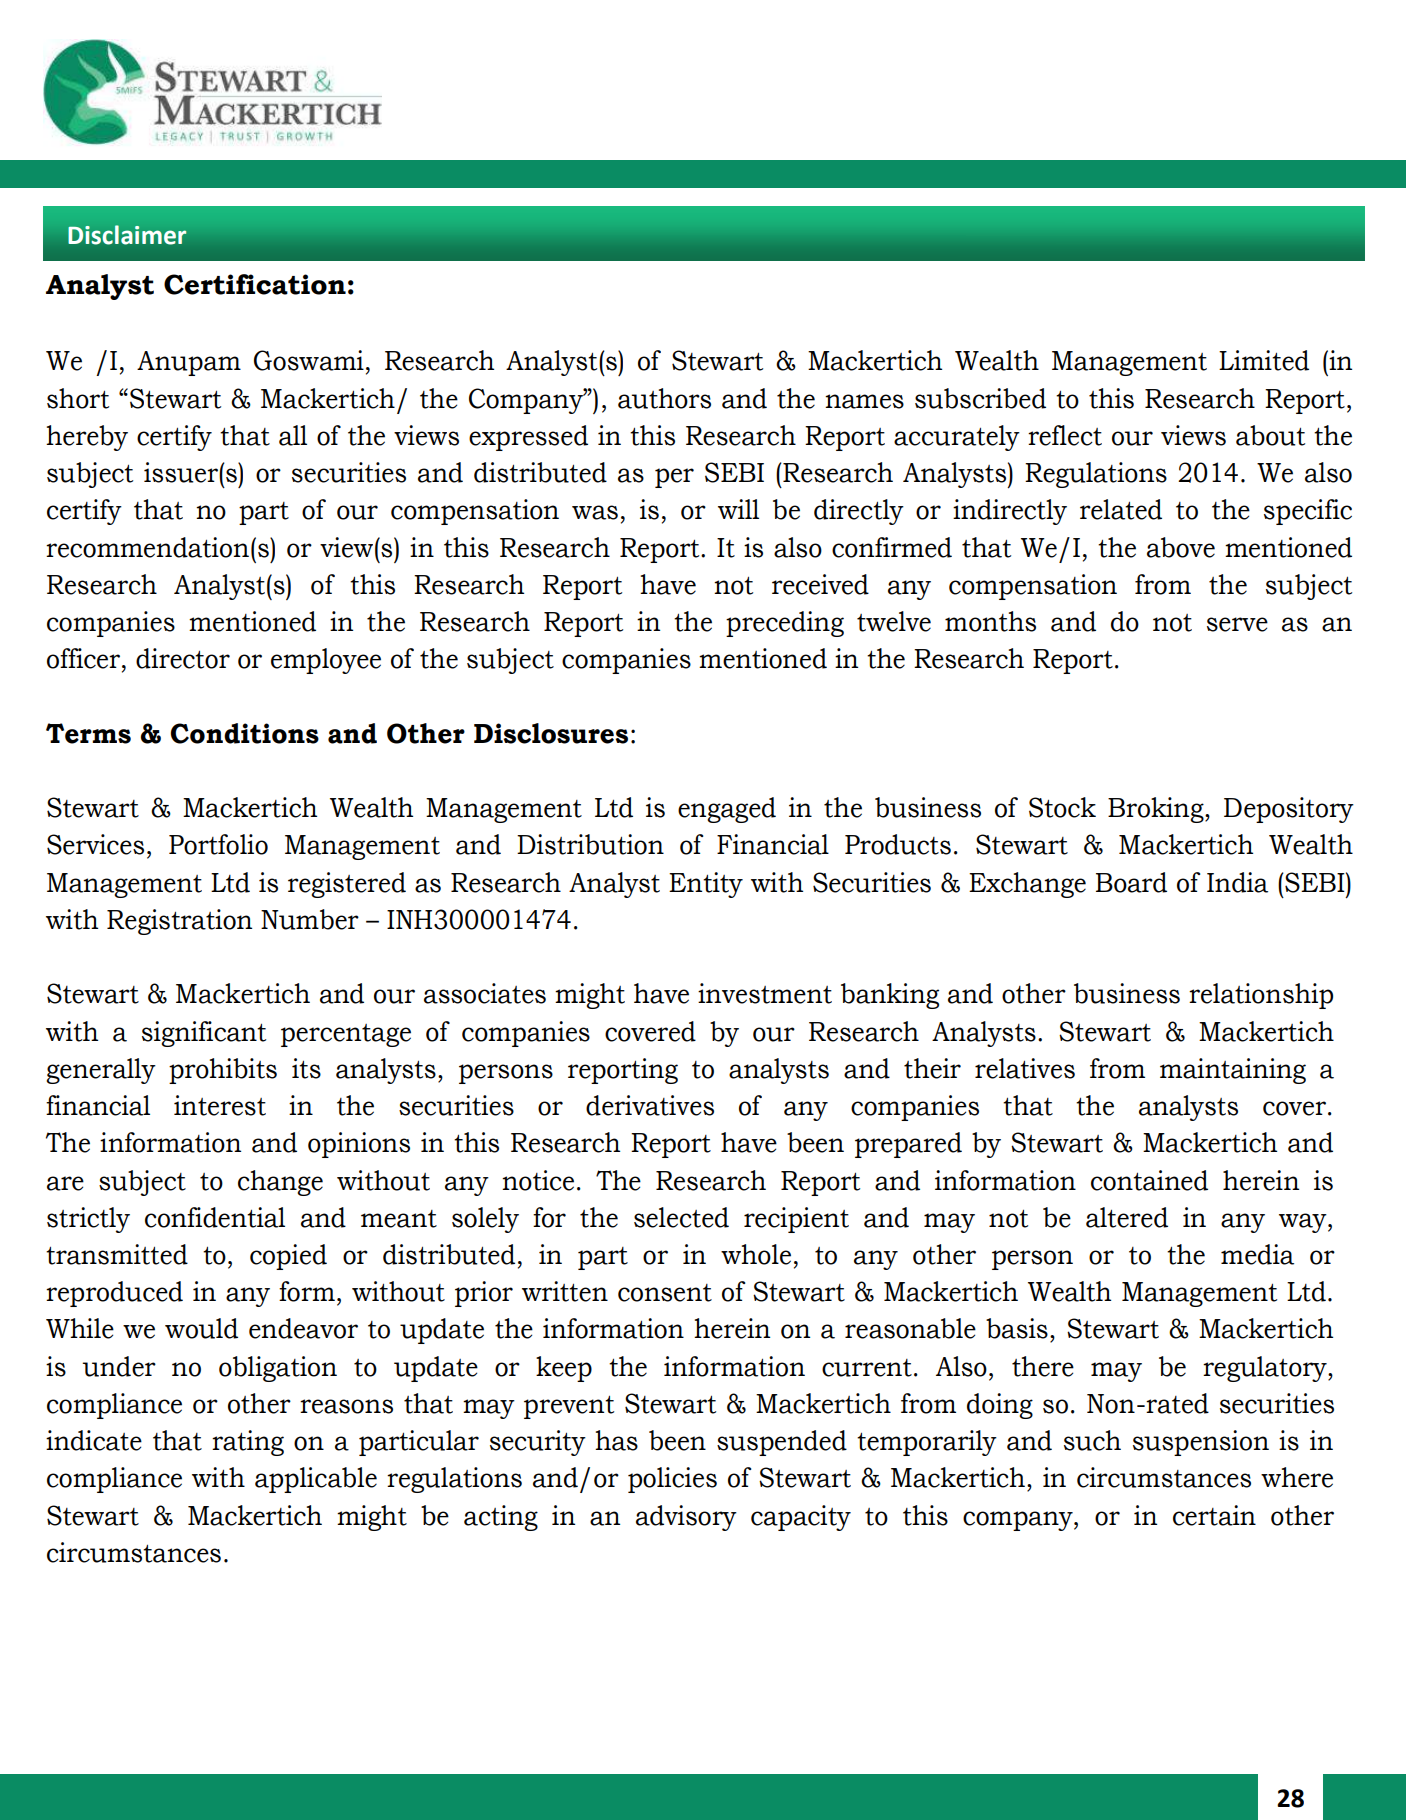 Image resolution: width=1406 pixels, height=1820 pixels. Describe the element at coordinates (255, 284) in the document. I see `Certification` at that location.
